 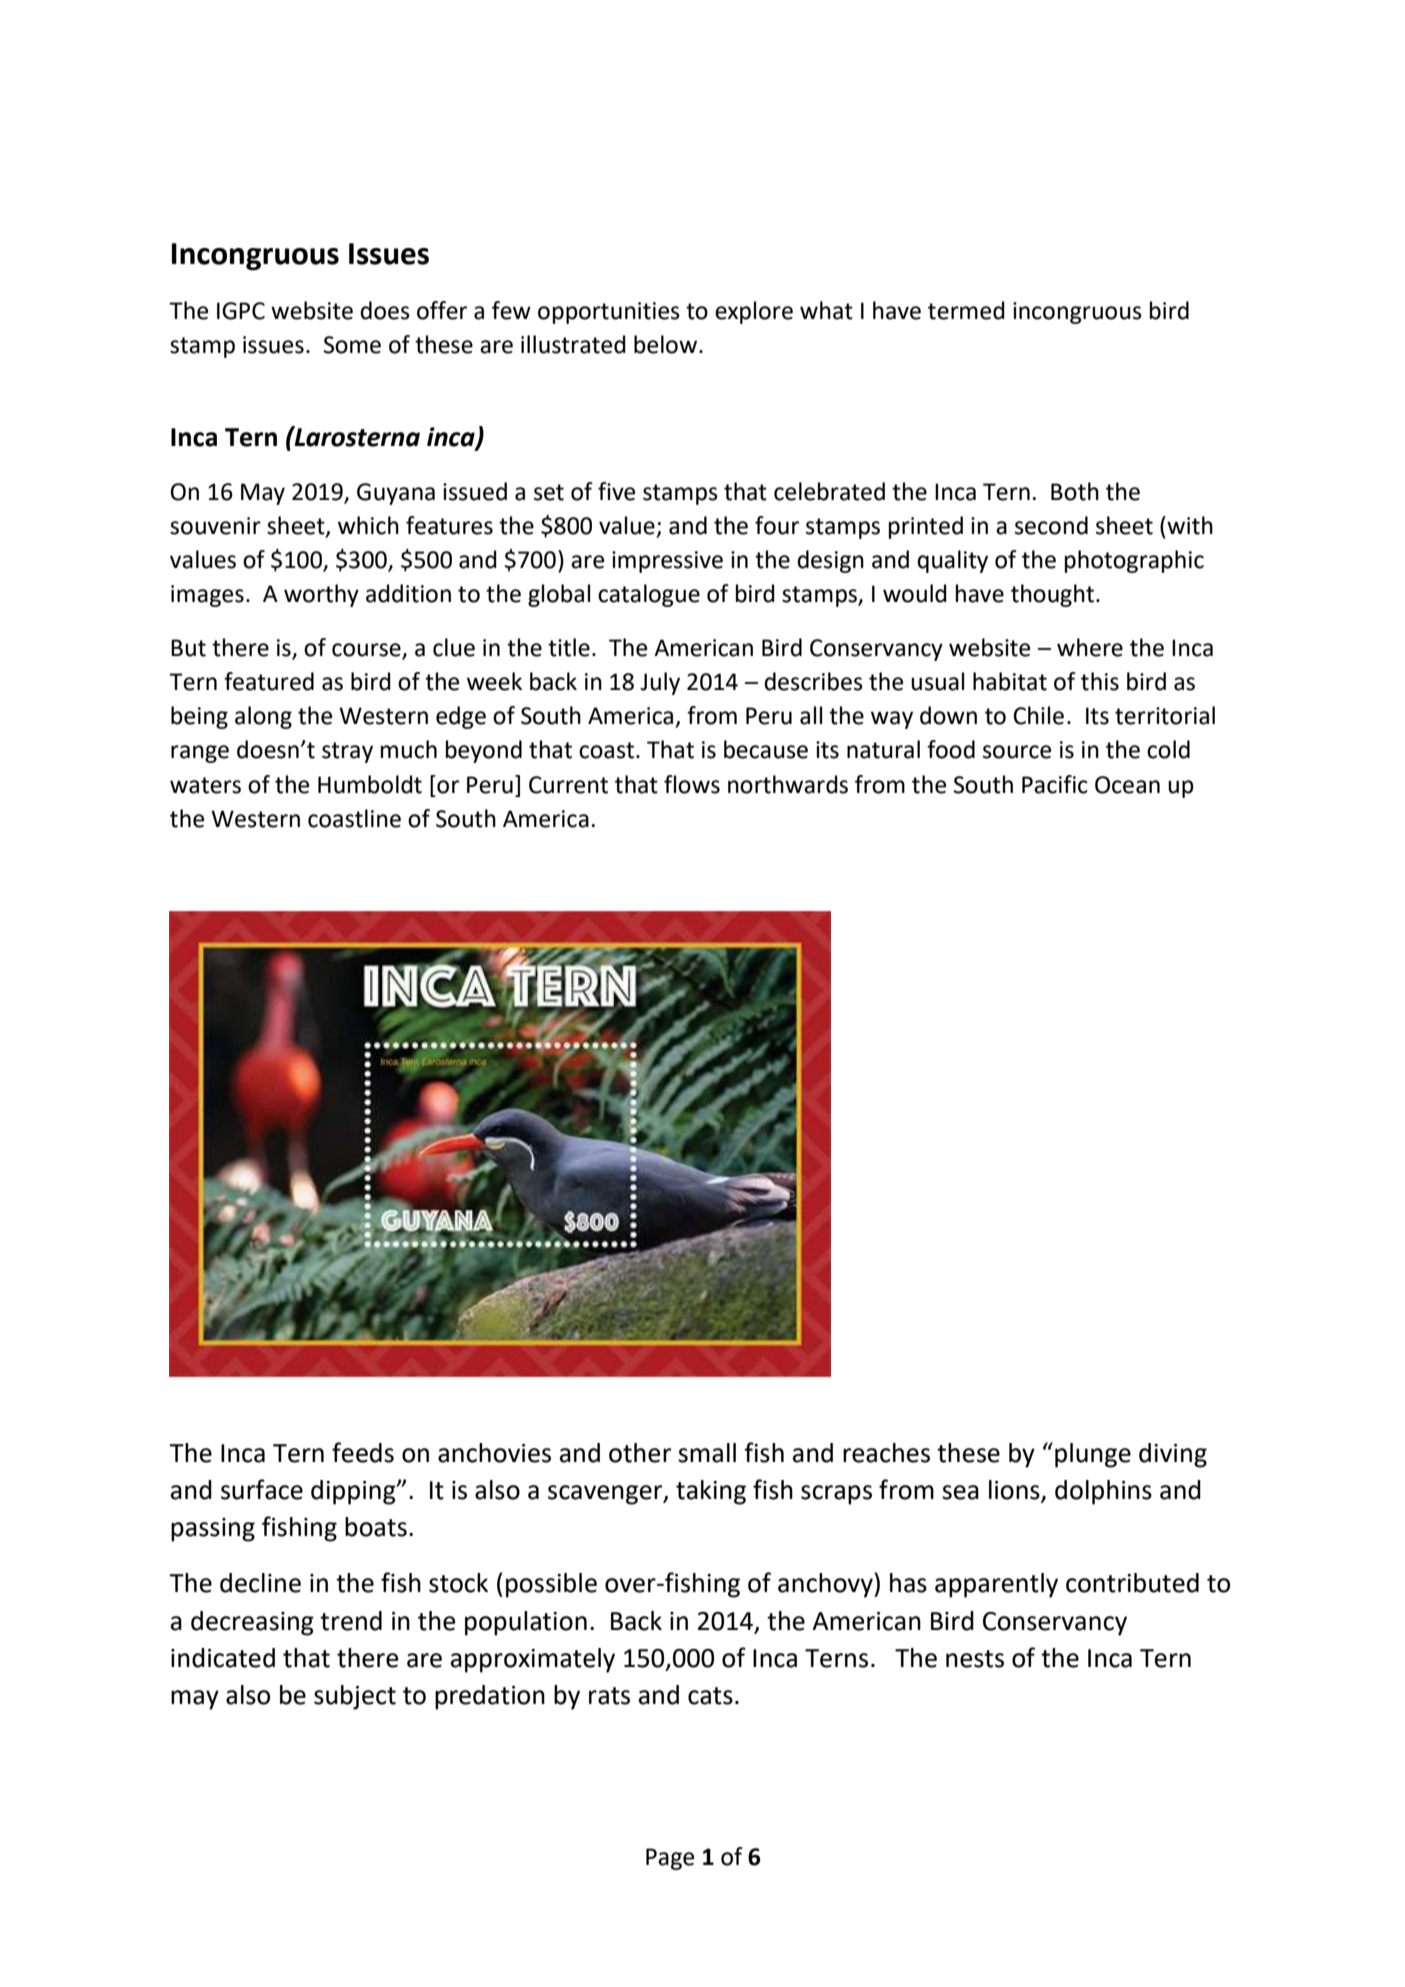 What do you see at coordinates (966, 310) in the screenshot?
I see `termed` at bounding box center [966, 310].
